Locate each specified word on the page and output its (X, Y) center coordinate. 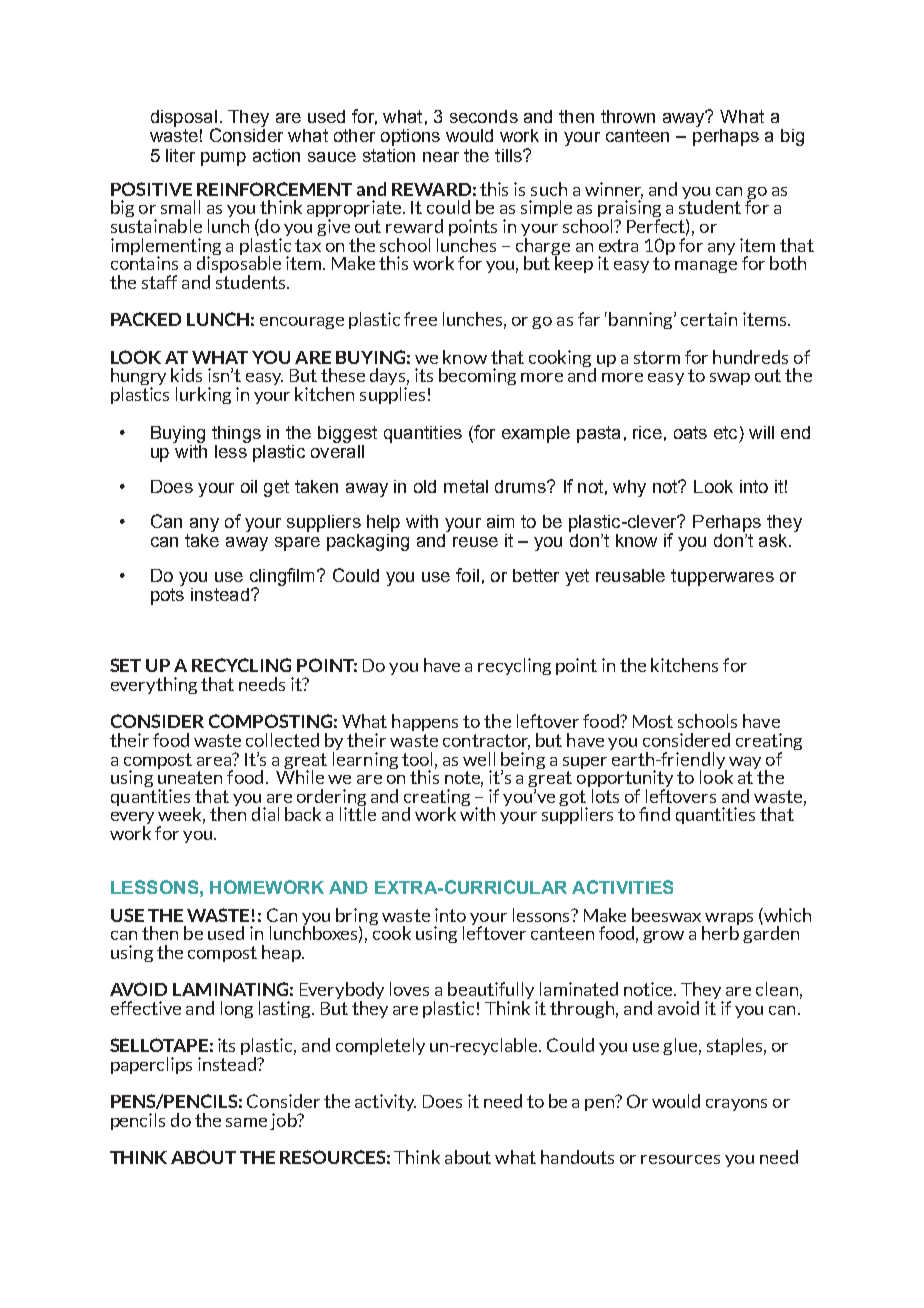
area (215, 759)
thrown (628, 116)
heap (282, 953)
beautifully (492, 992)
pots (167, 595)
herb (720, 932)
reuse (475, 542)
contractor (486, 742)
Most (653, 721)
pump (223, 159)
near (441, 157)
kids (186, 375)
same (246, 1122)
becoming (477, 376)
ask (774, 540)
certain (709, 319)
